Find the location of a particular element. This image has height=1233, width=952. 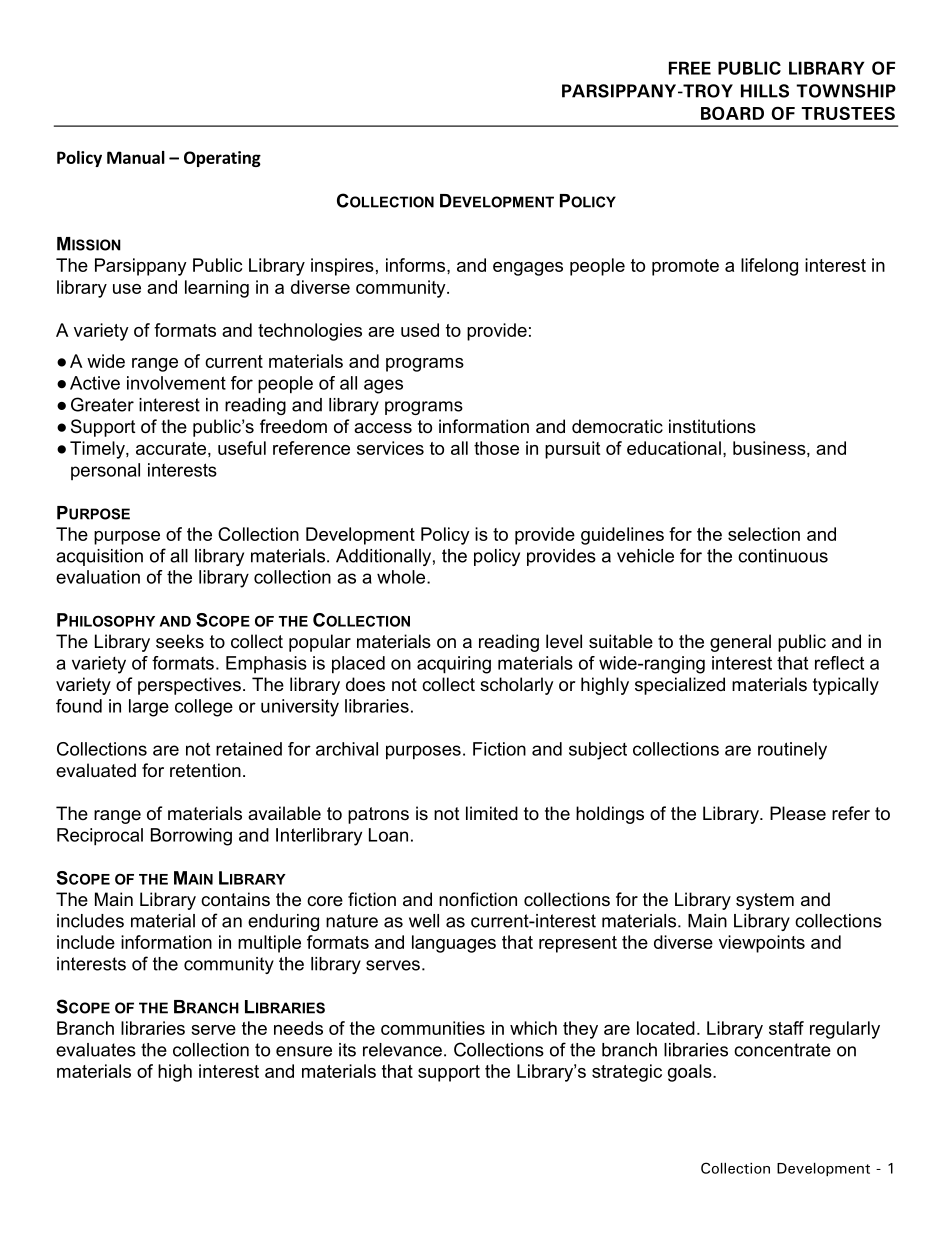

continuous is located at coordinates (783, 556).
